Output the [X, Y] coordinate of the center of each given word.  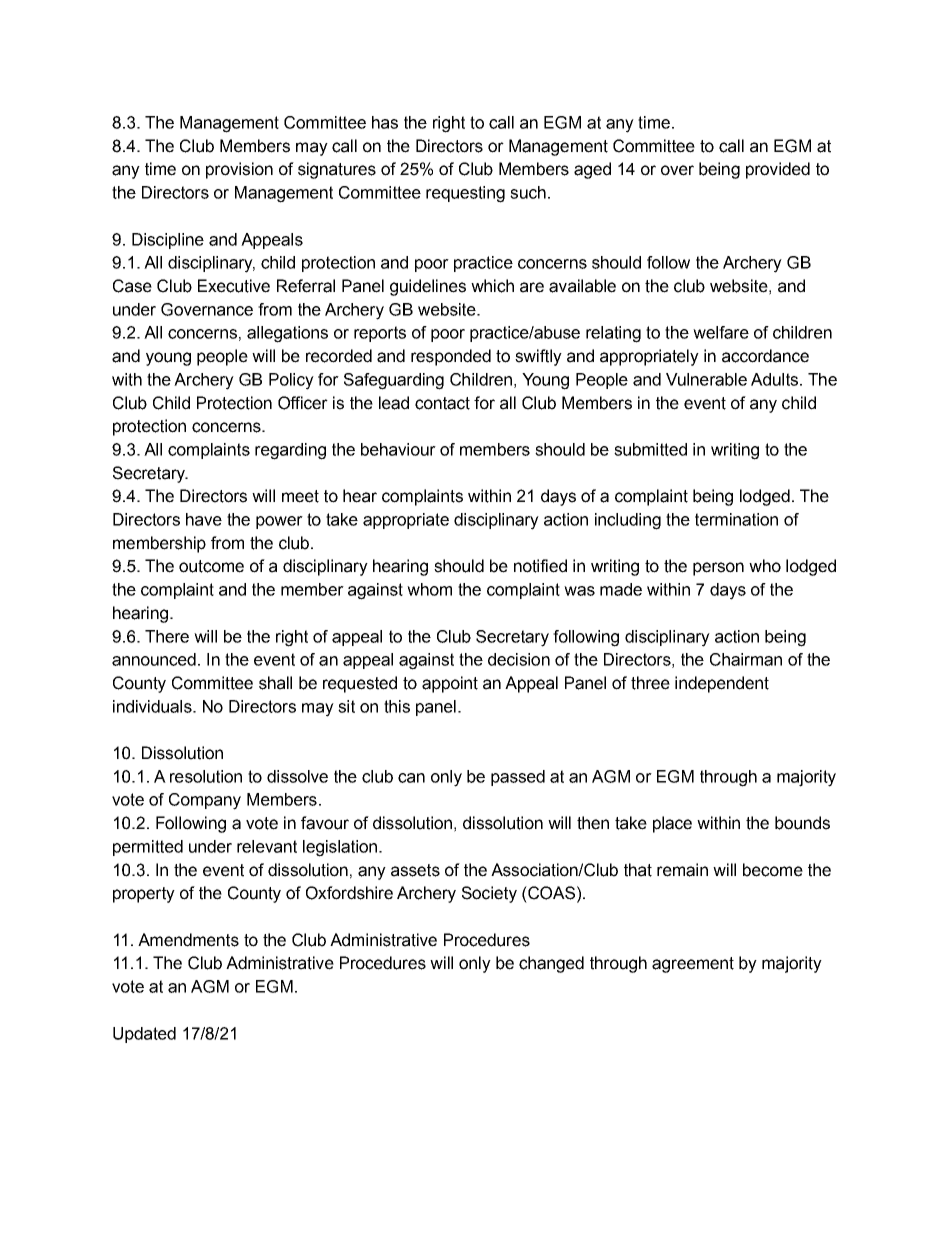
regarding [290, 451]
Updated [144, 1035]
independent [722, 684]
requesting [465, 194]
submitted [650, 449]
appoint [450, 684]
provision [239, 170]
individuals [153, 706]
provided [778, 170]
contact [442, 403]
